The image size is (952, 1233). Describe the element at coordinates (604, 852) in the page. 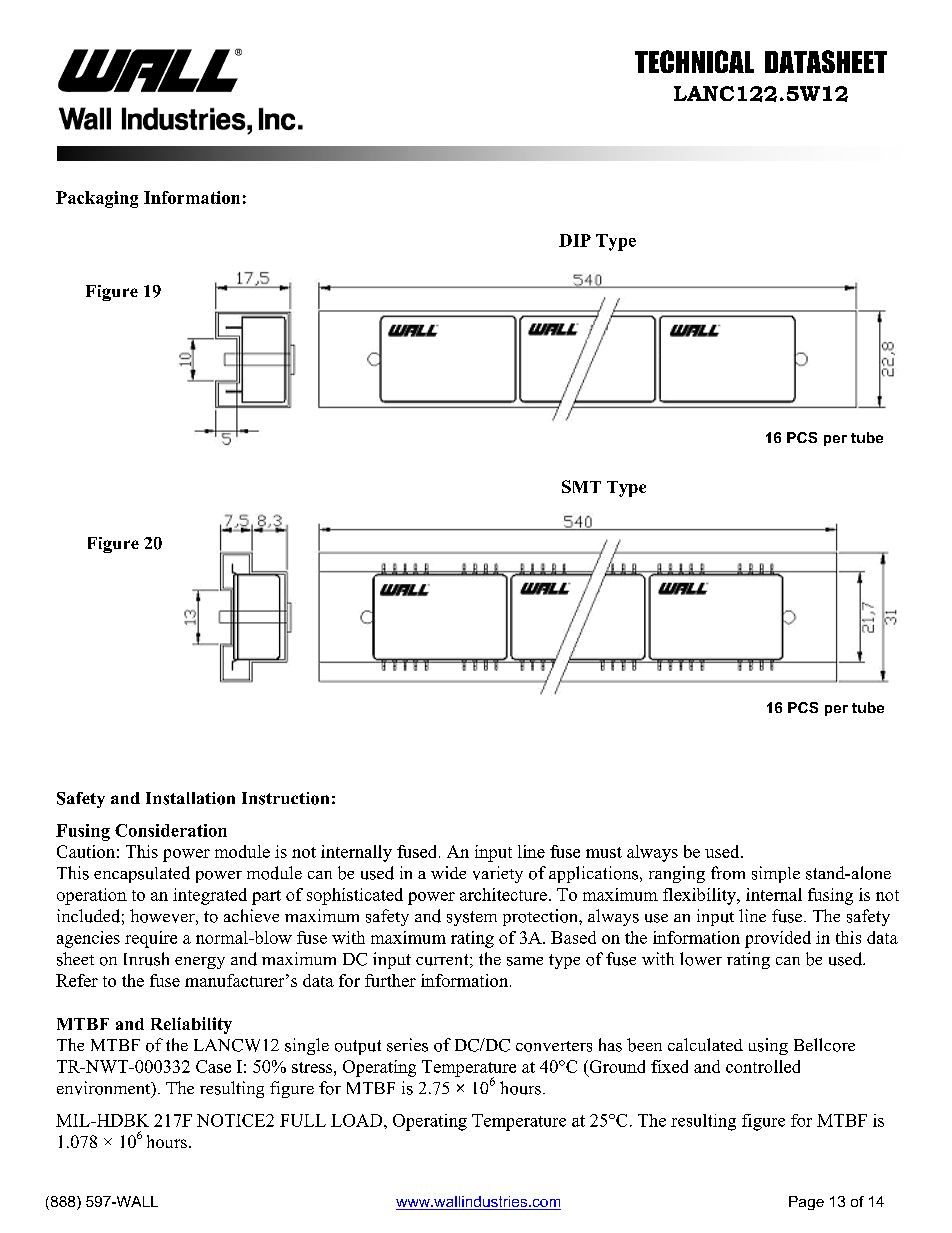

I see `must` at that location.
